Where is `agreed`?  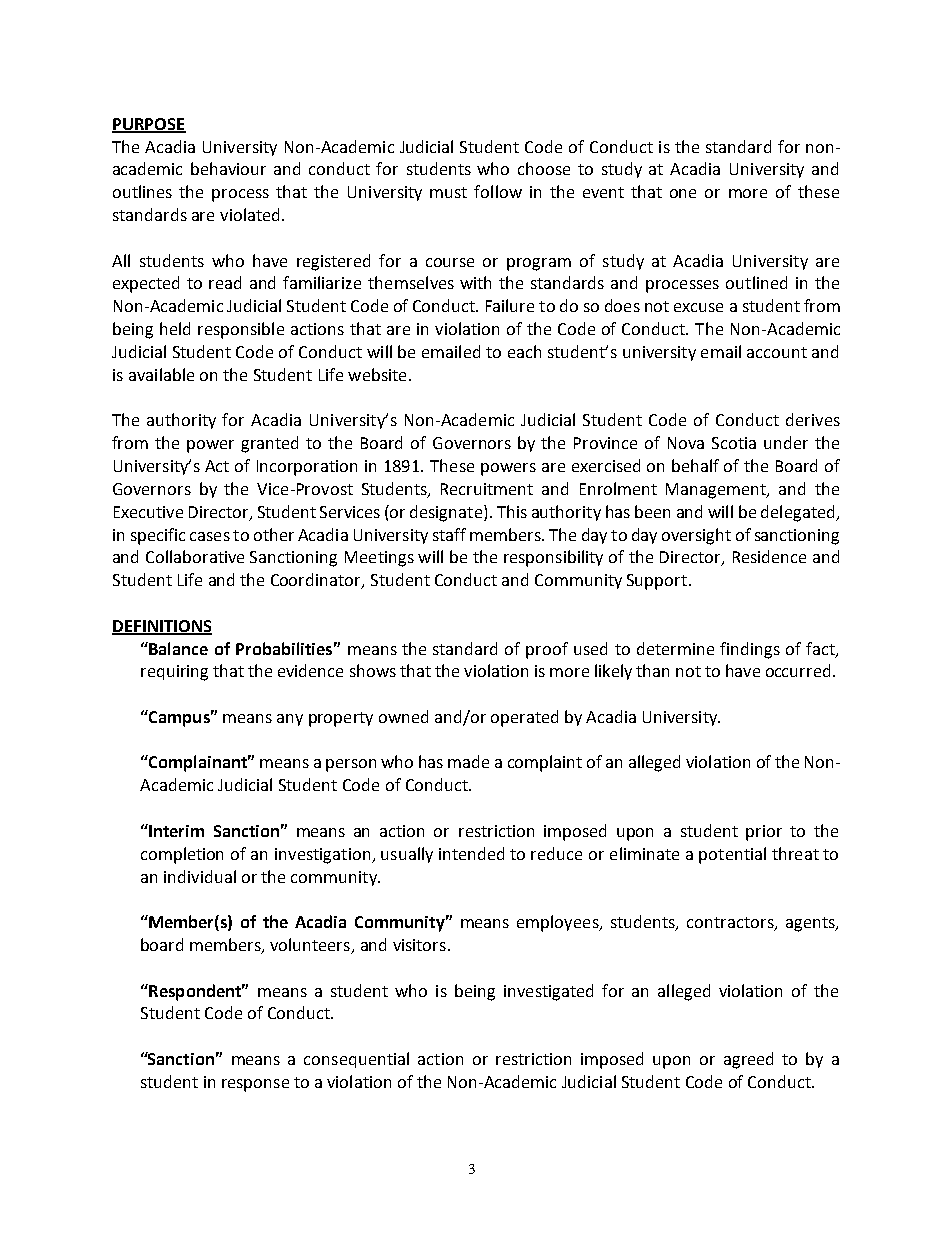
agreed is located at coordinates (748, 1060).
